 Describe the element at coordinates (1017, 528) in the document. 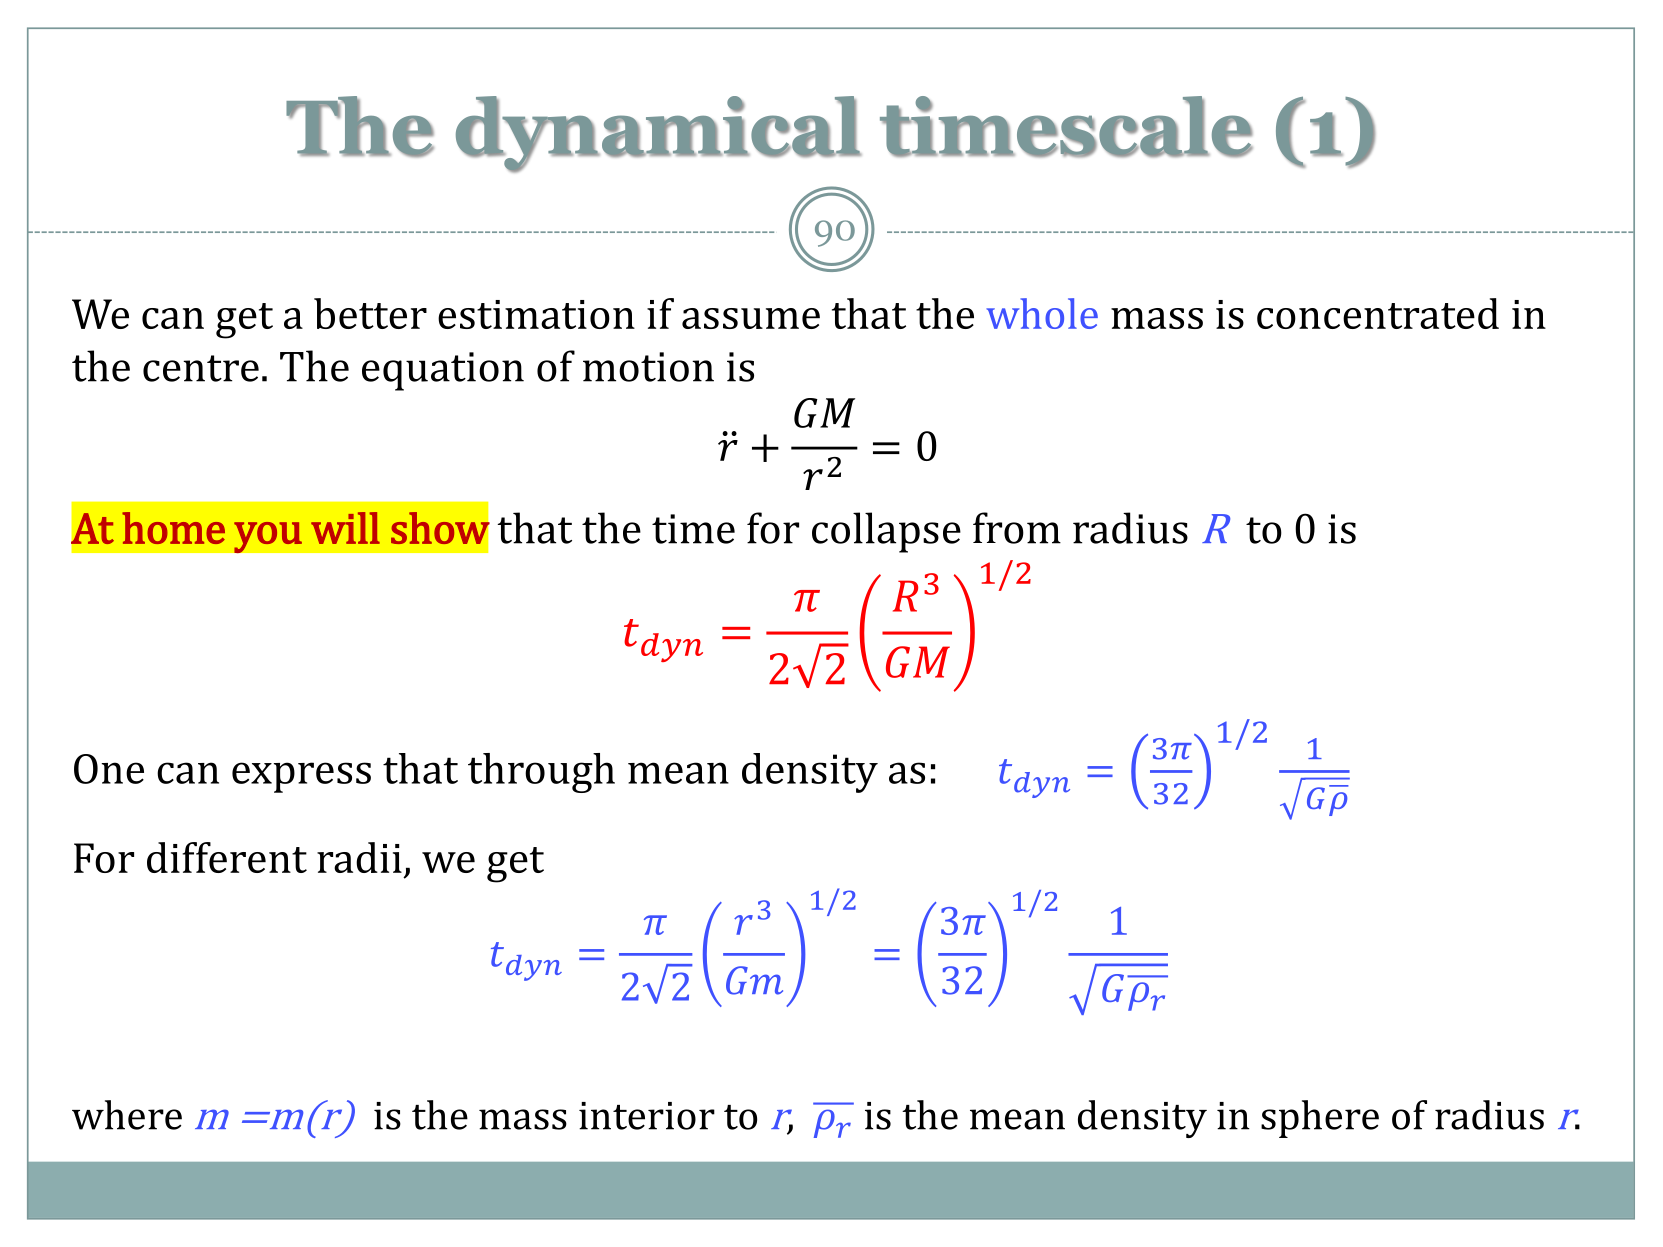

I see `from` at that location.
